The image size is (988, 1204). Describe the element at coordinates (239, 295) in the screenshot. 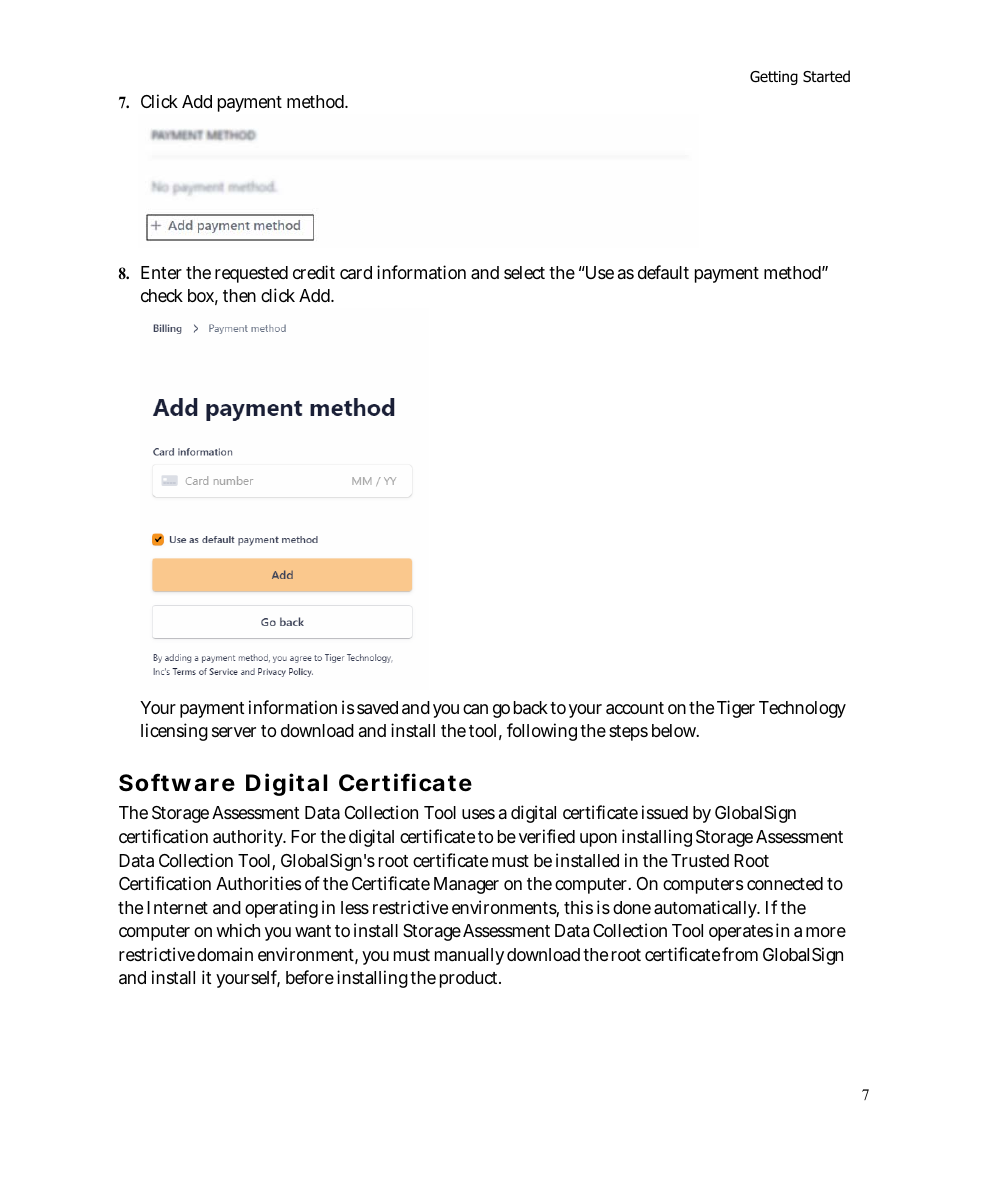

I see `then` at that location.
